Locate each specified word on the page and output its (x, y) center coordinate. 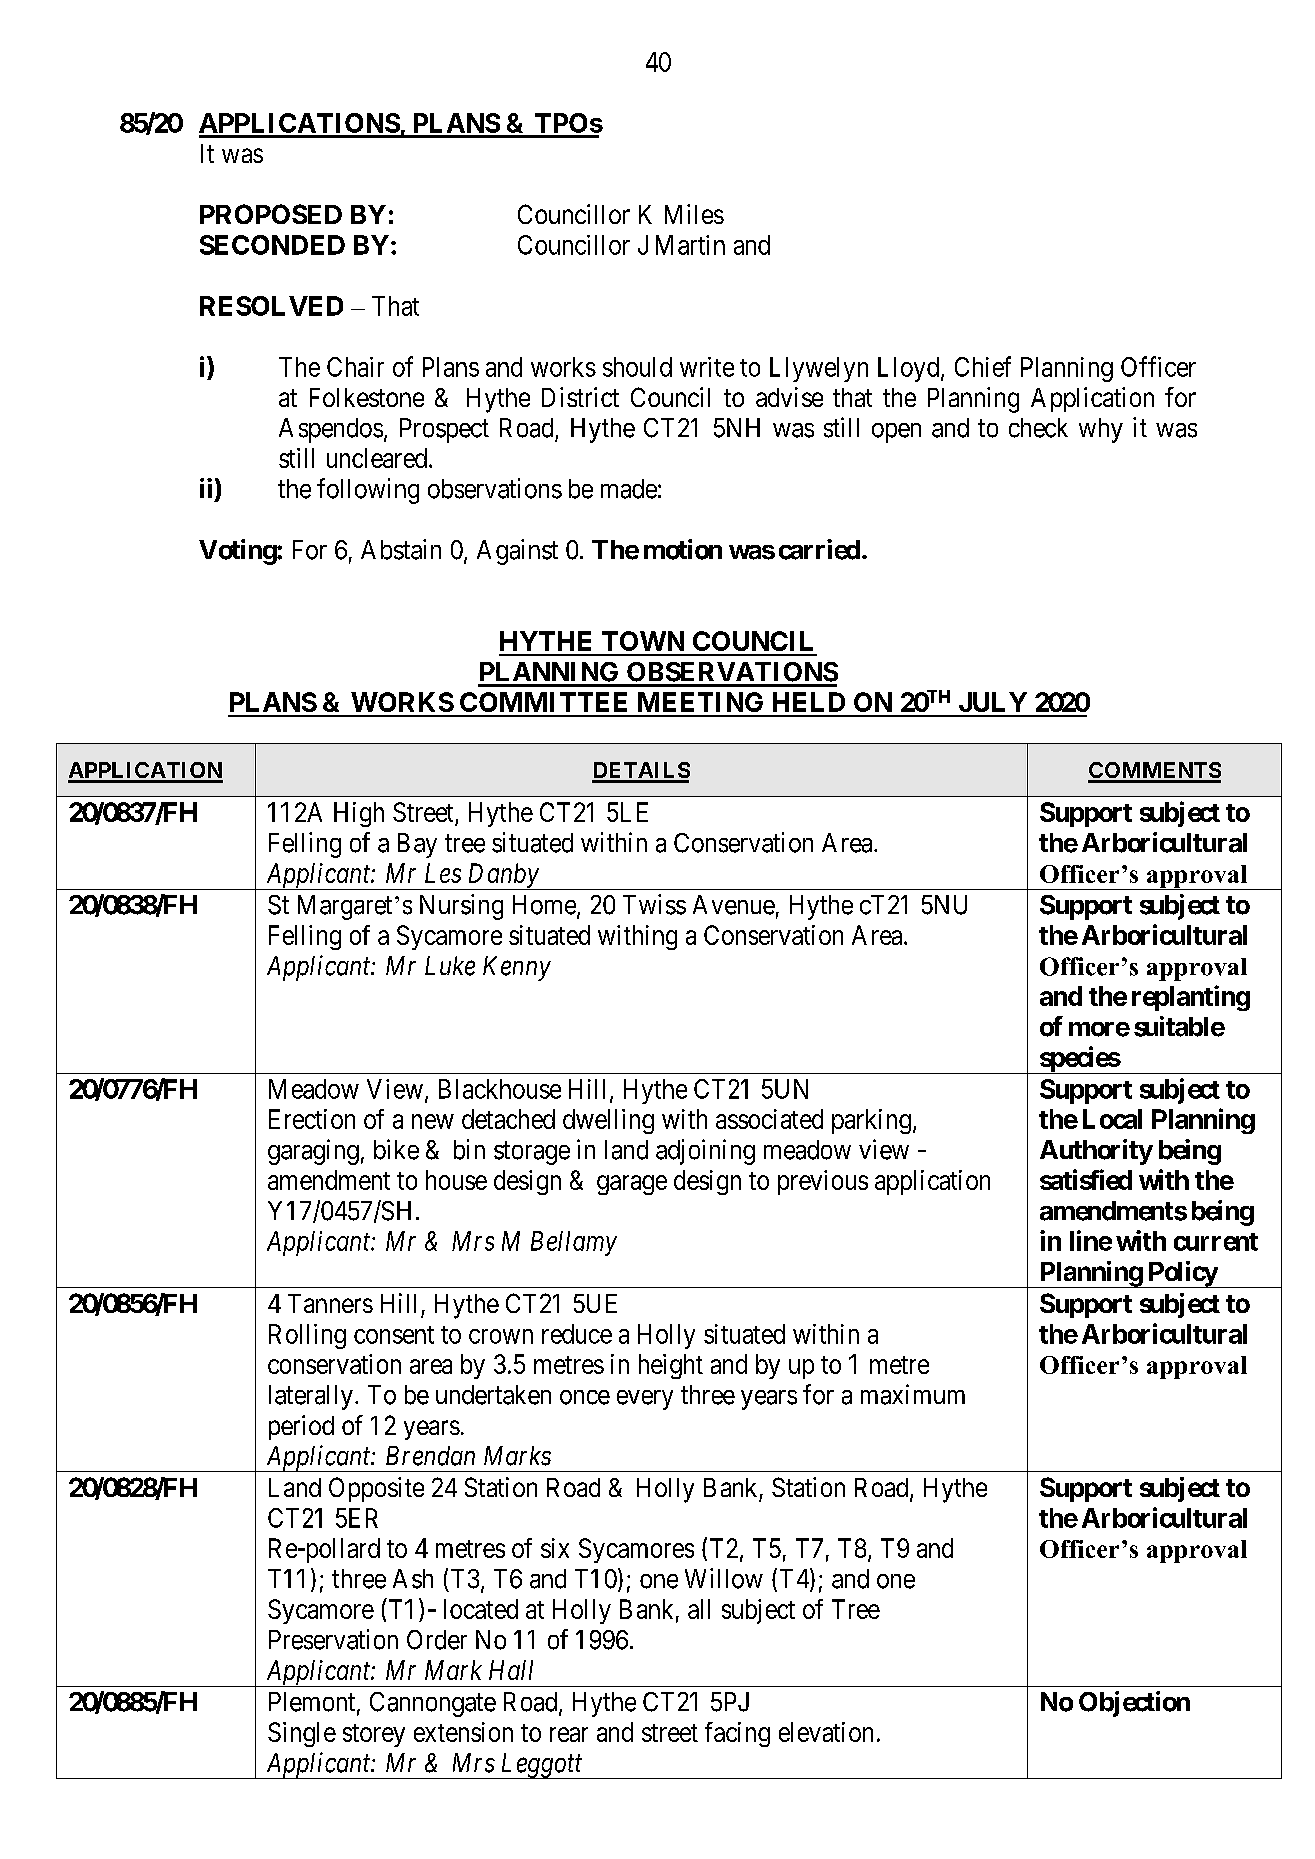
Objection (1134, 1704)
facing (737, 1734)
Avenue (734, 905)
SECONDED (272, 245)
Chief (983, 366)
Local (1112, 1119)
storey (374, 1735)
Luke (450, 966)
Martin (690, 245)
